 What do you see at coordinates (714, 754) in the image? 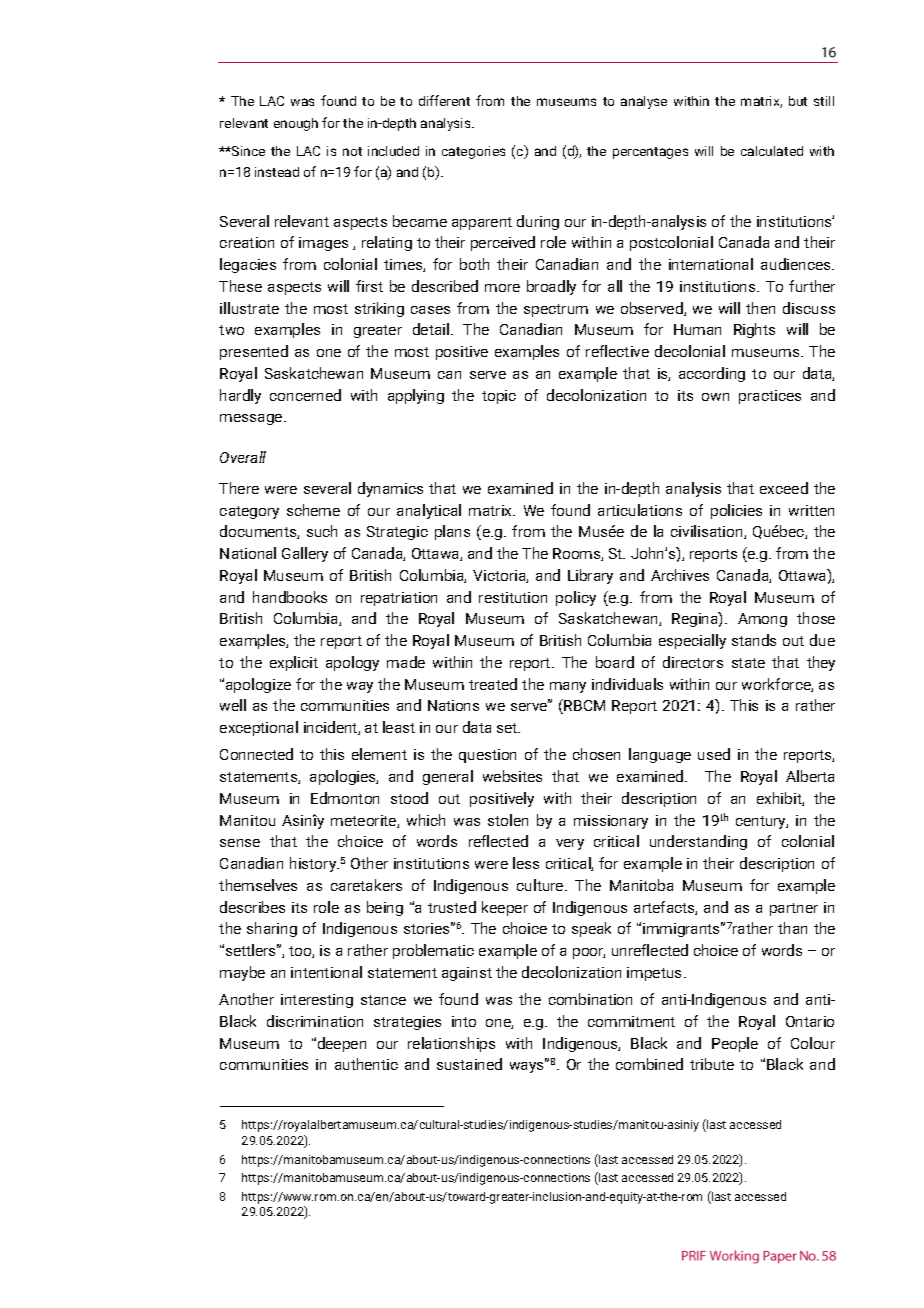
I see `used` at bounding box center [714, 754].
